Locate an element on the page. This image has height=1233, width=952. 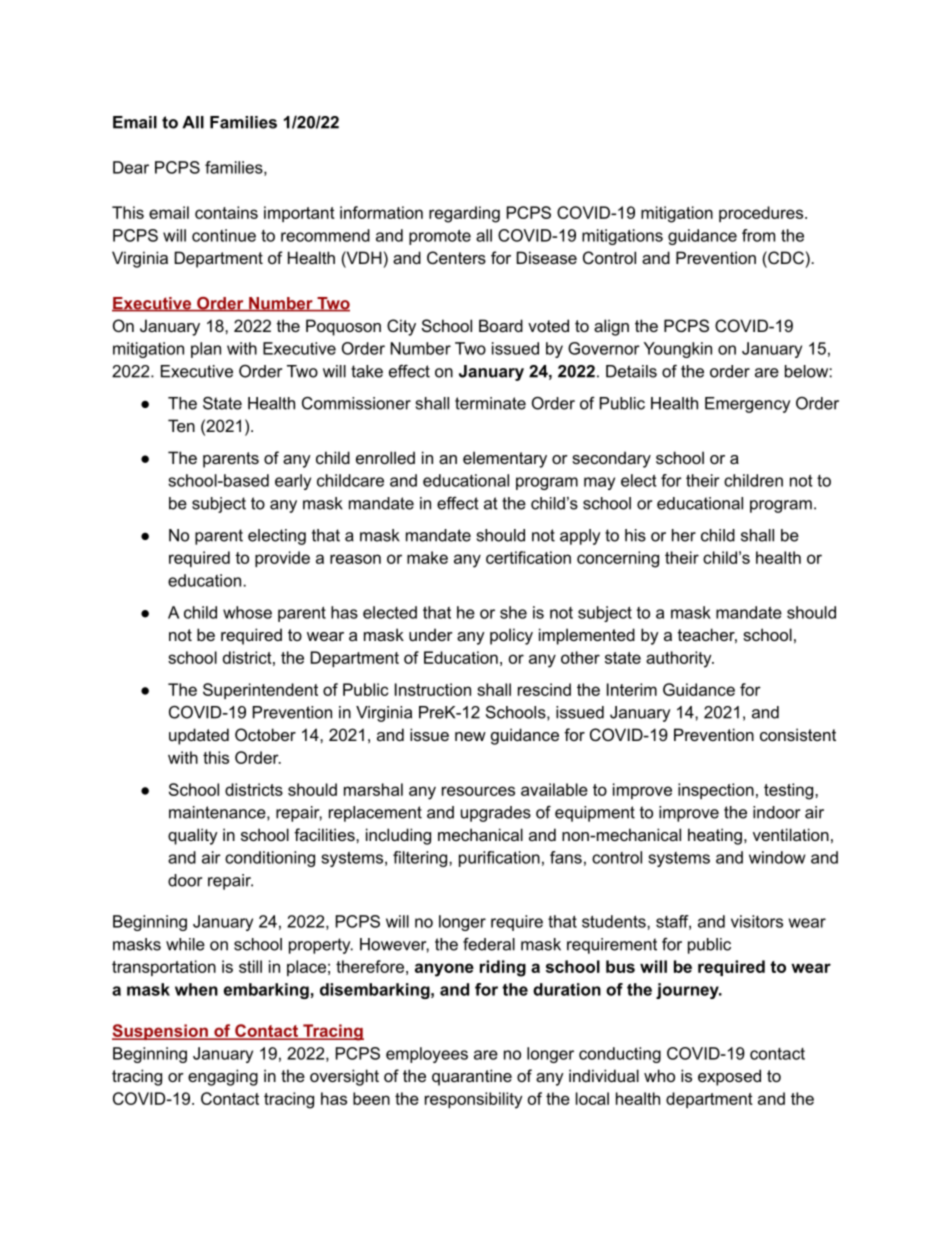
authority is located at coordinates (680, 659).
